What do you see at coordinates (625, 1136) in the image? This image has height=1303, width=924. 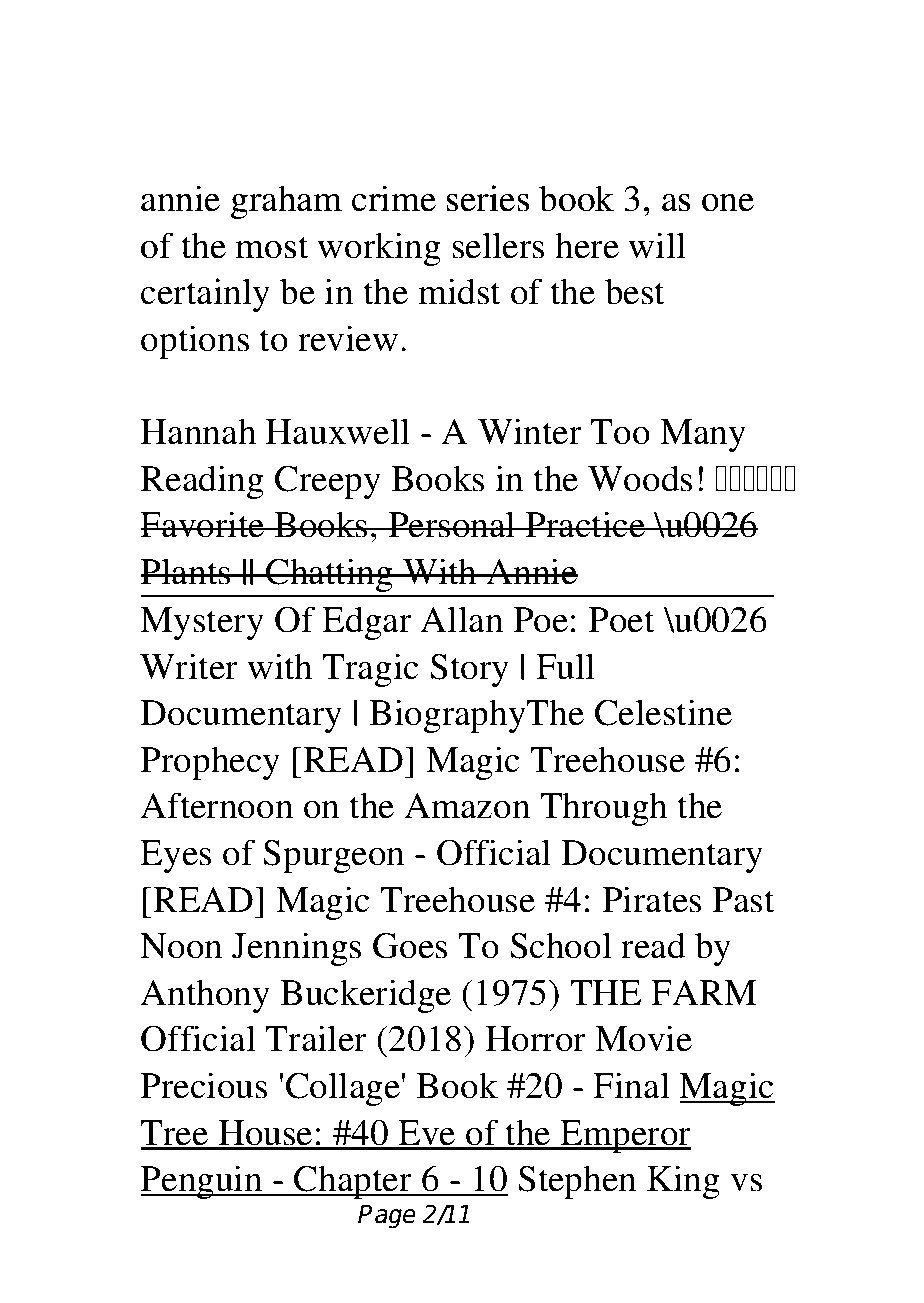 I see `Emperor` at bounding box center [625, 1136].
